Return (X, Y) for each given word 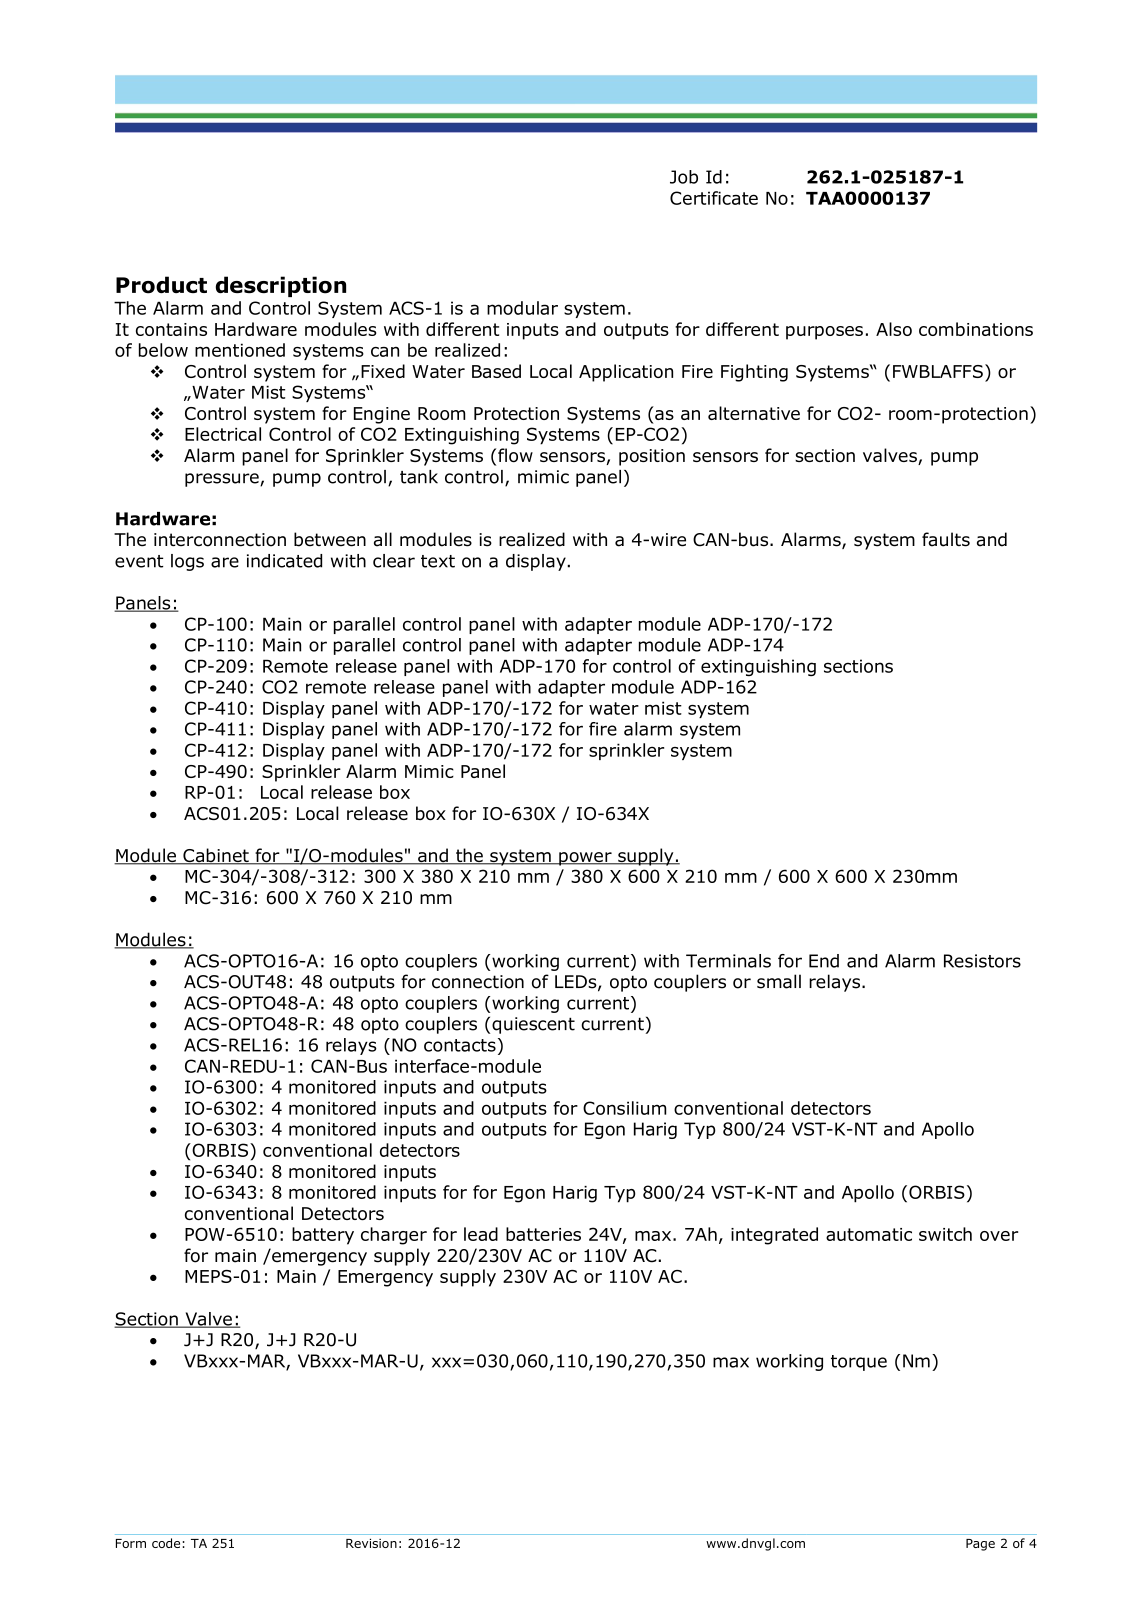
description (281, 286)
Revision (371, 1543)
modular (522, 308)
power (585, 859)
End (824, 961)
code (166, 1543)
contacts (460, 1045)
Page (980, 1545)
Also (894, 329)
